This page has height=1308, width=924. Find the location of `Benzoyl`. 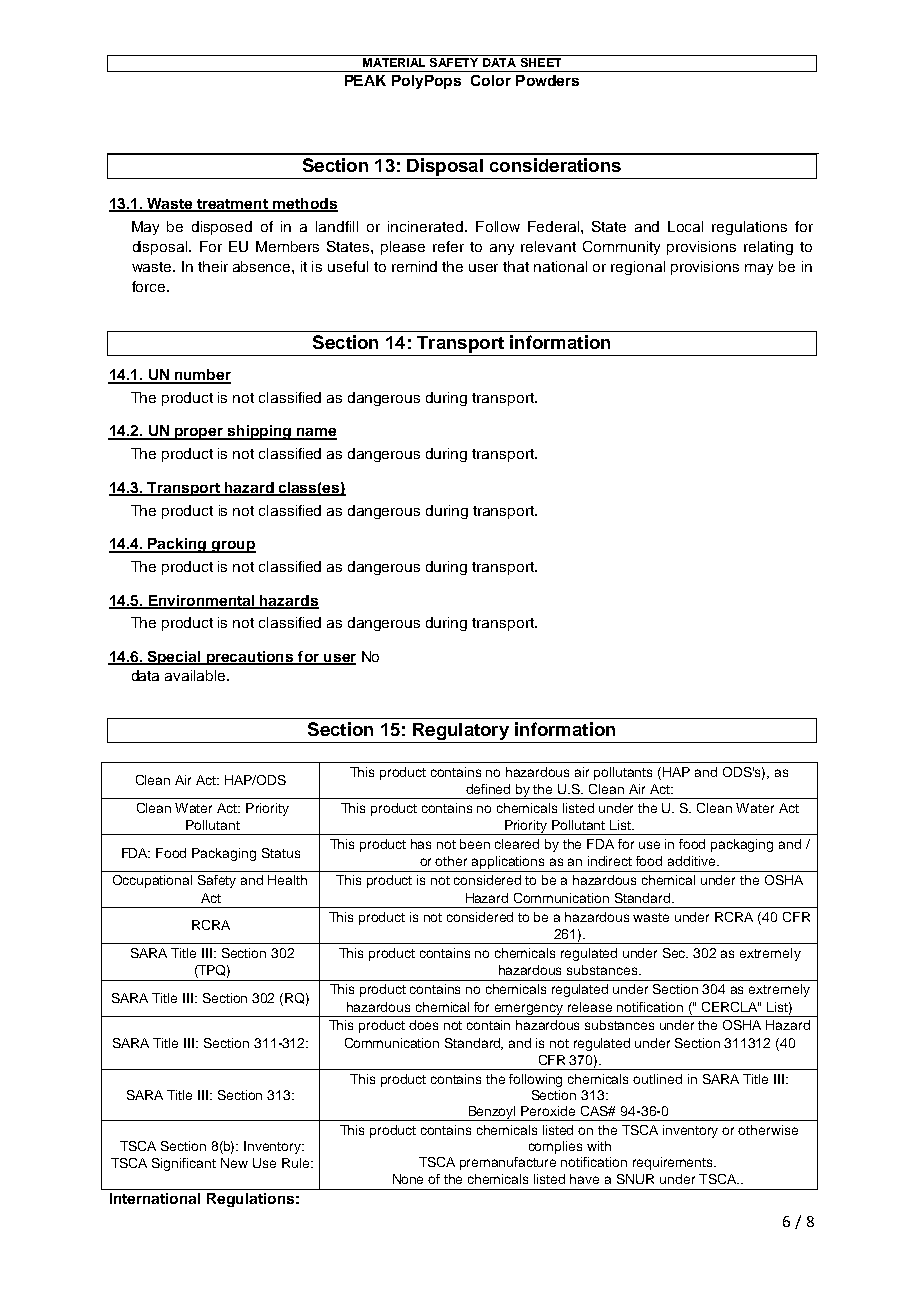

Benzoyl is located at coordinates (492, 1113).
